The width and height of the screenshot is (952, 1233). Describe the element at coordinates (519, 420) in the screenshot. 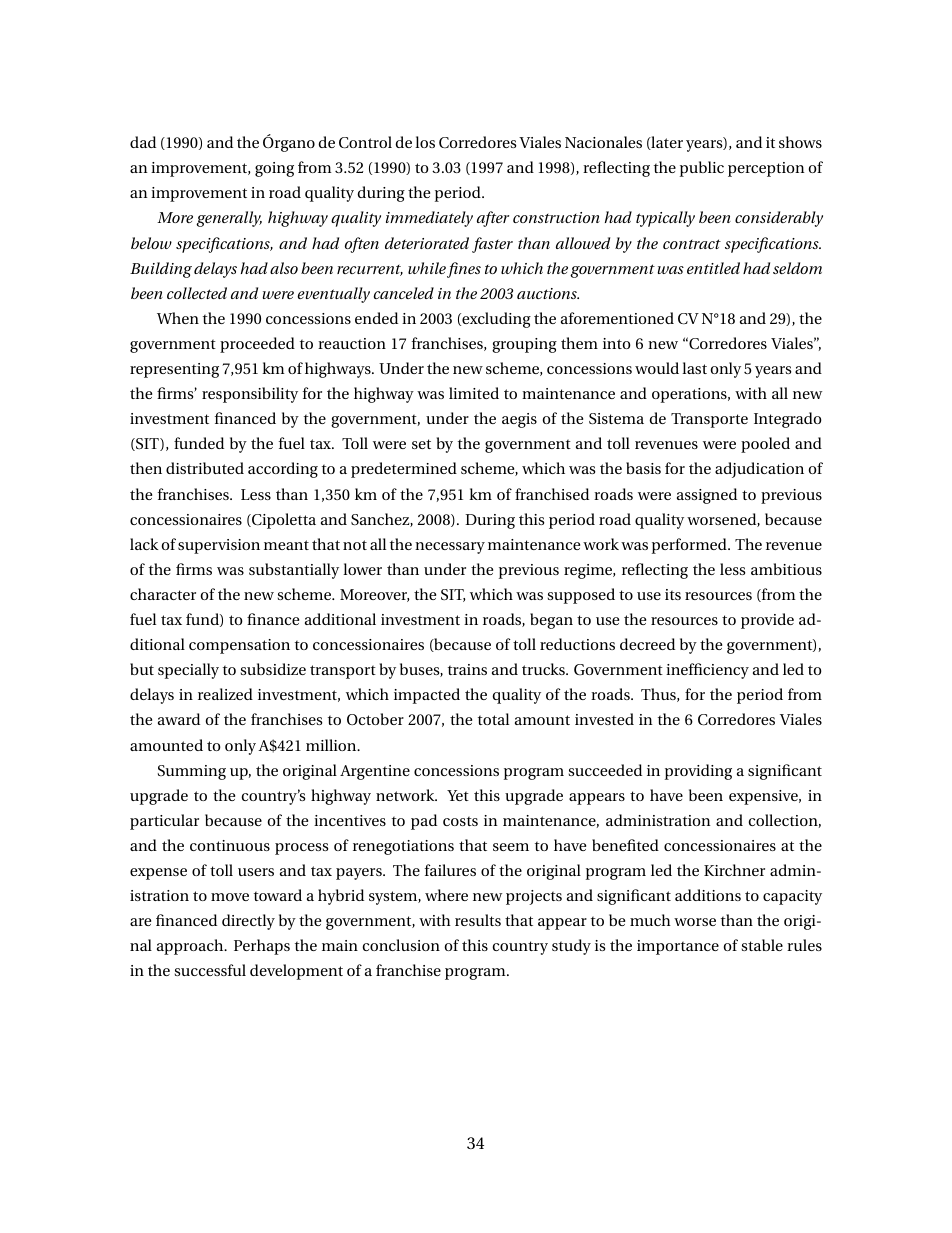

I see `aegis` at that location.
